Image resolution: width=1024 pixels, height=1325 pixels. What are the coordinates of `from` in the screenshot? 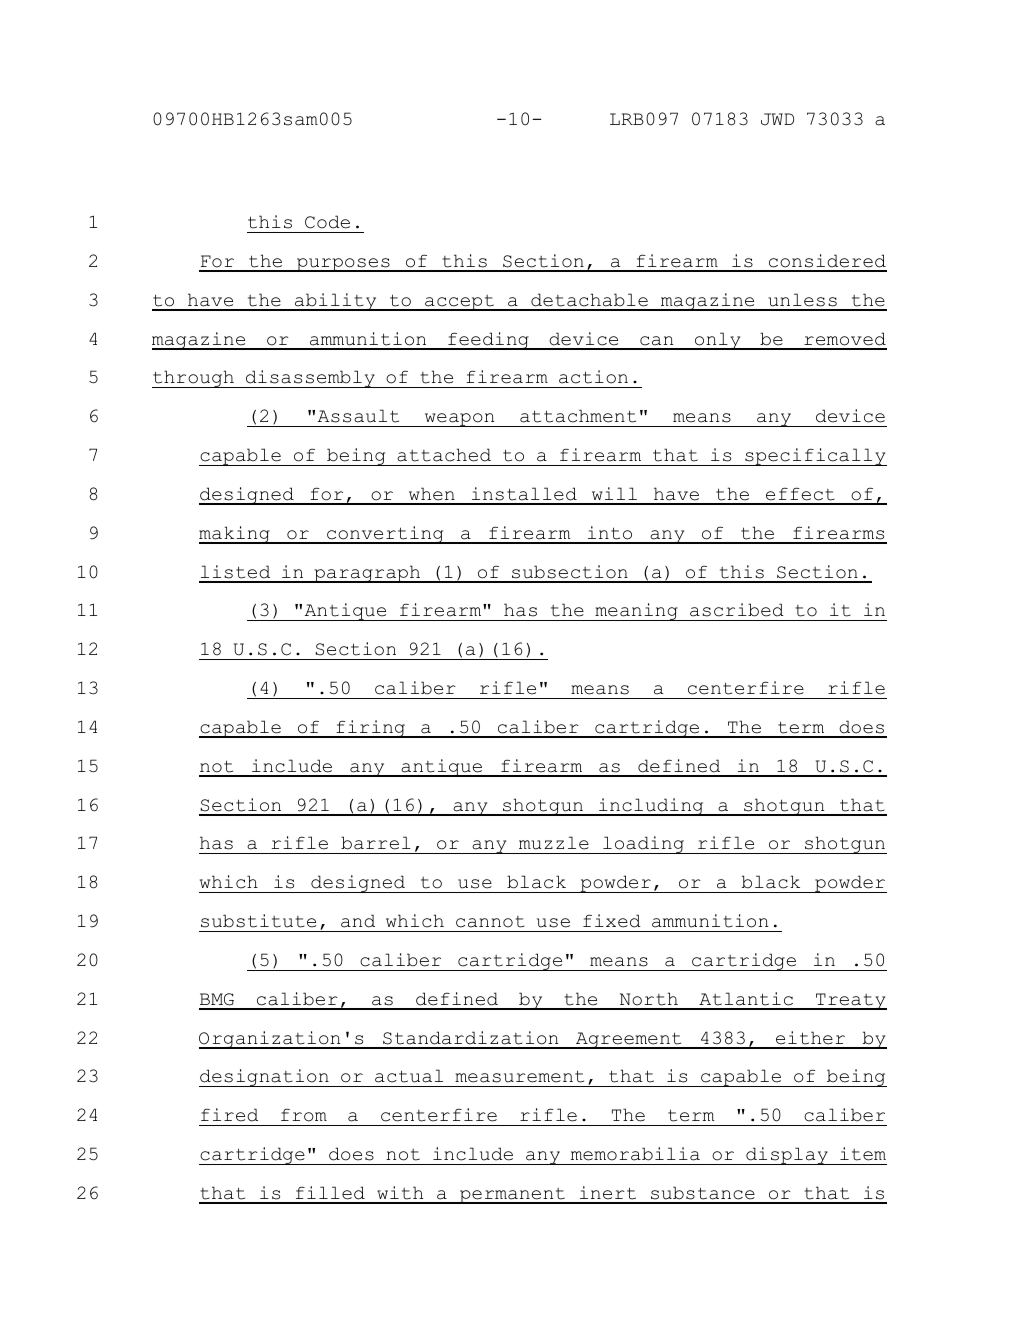 It's located at (304, 1115).
